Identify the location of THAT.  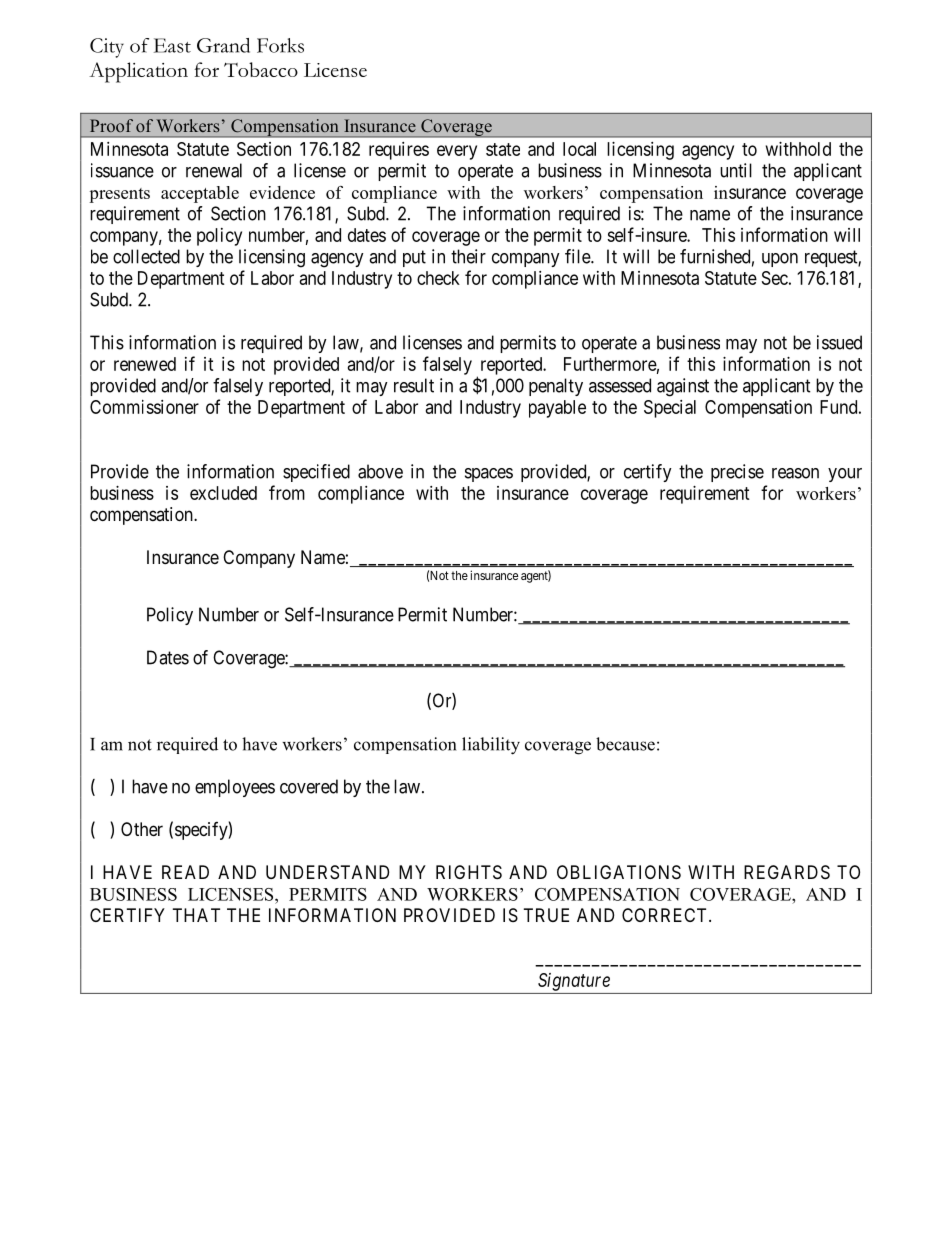
(196, 915).
